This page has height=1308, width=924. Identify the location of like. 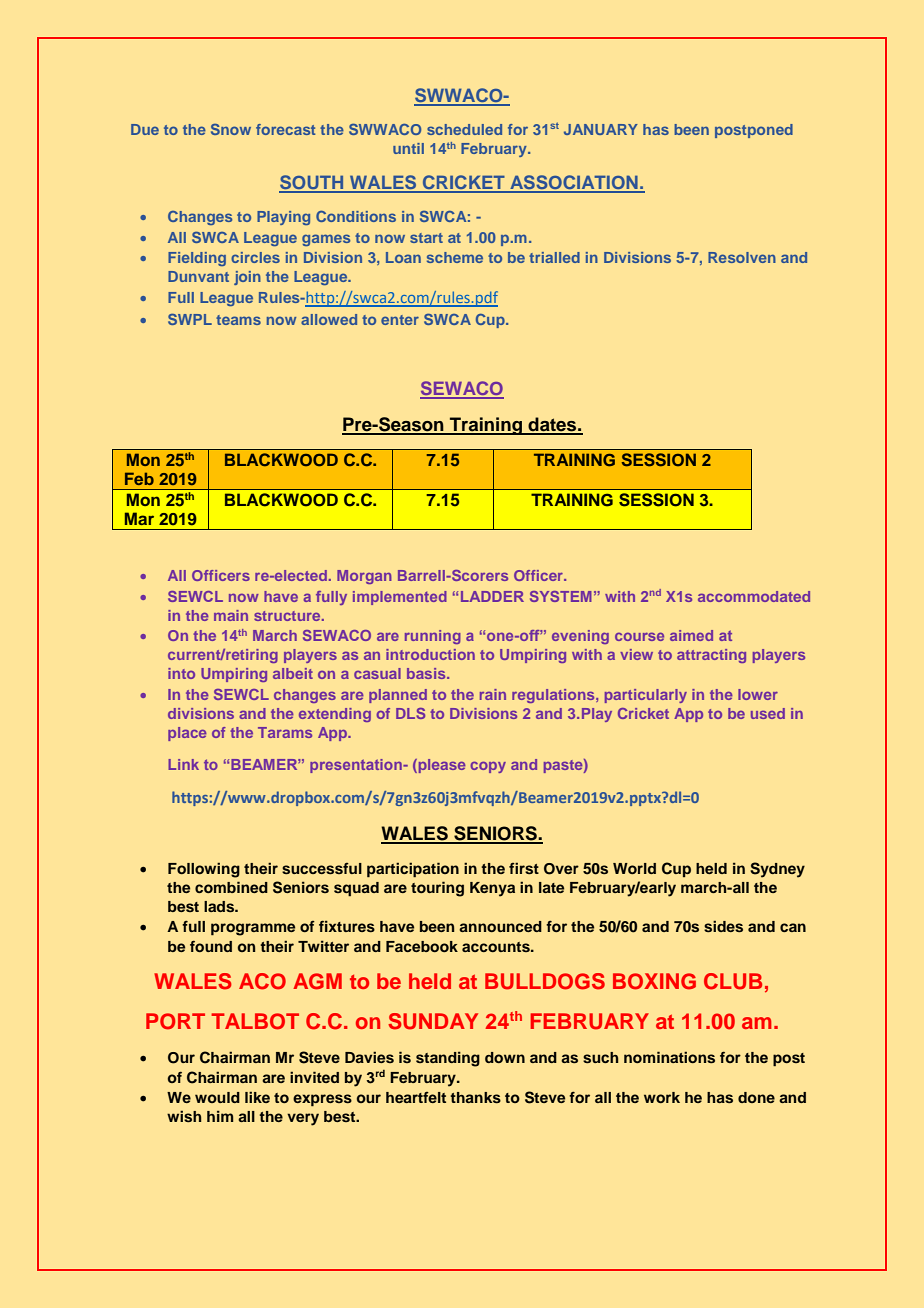
(257, 1097).
